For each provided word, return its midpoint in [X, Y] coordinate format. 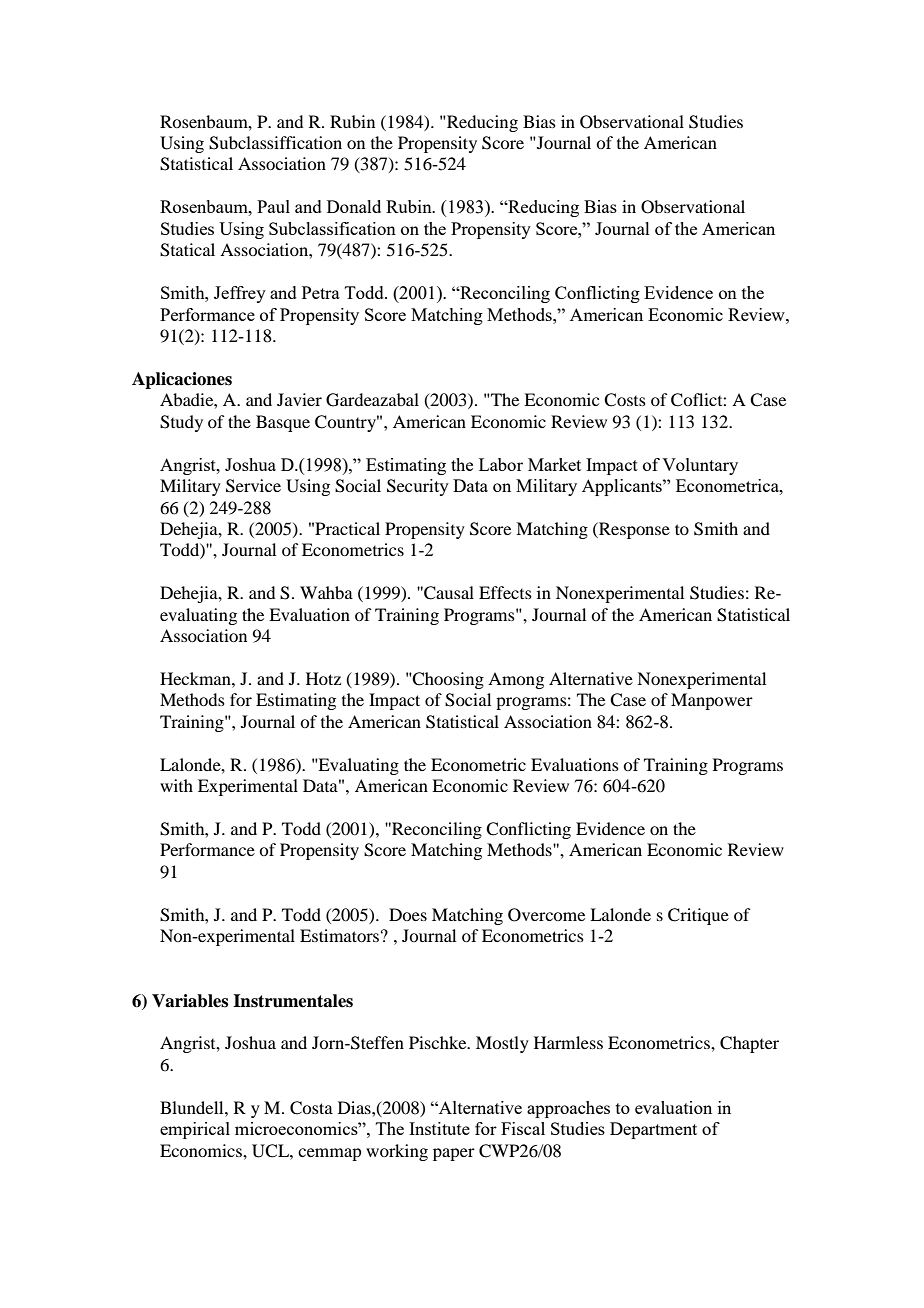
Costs [625, 400]
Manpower [712, 701]
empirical [195, 1130]
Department [653, 1130]
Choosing [447, 680]
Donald [354, 206]
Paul [273, 206]
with [176, 785]
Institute [439, 1128]
